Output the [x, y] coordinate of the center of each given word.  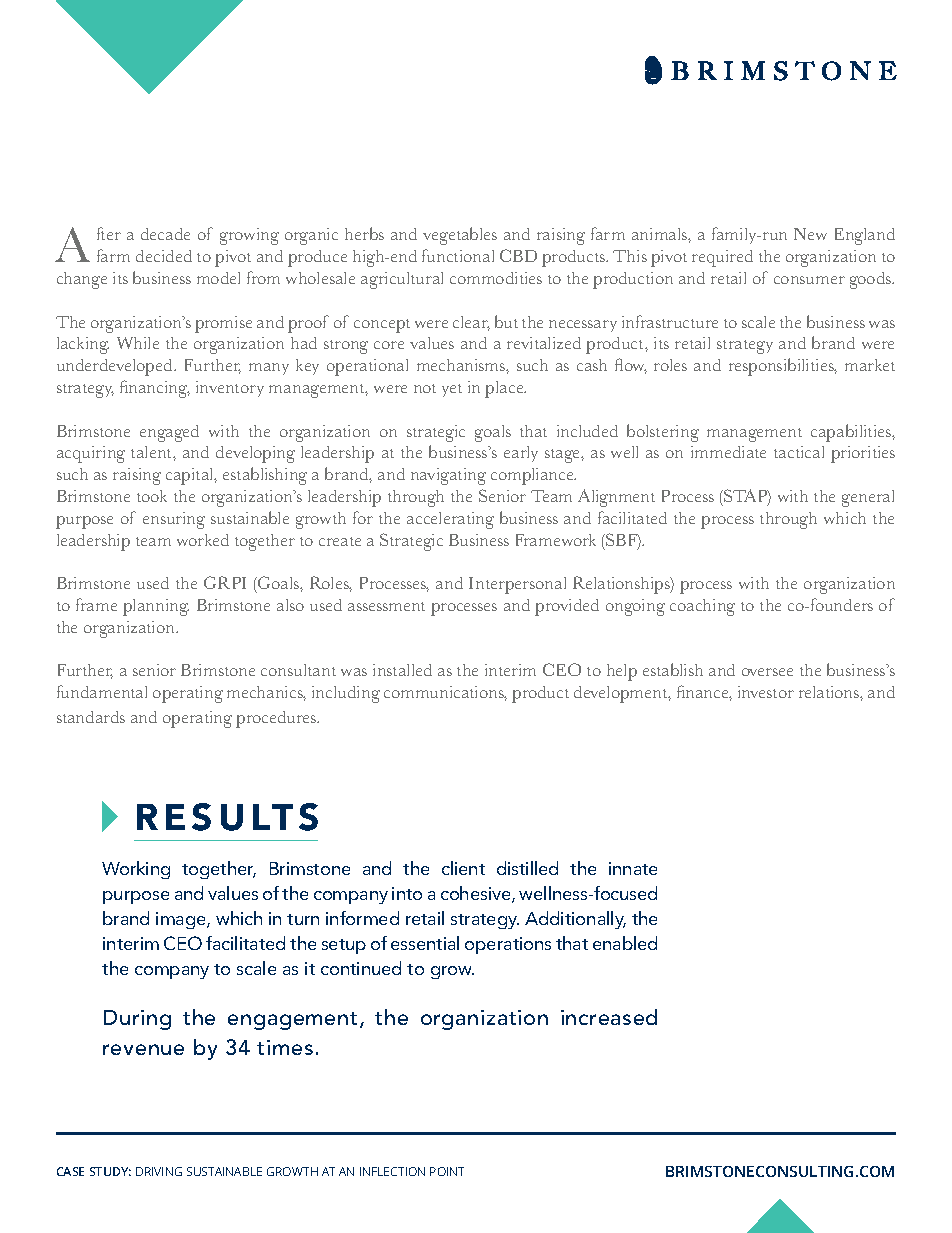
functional [458, 255]
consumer [809, 280]
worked [203, 540]
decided [164, 256]
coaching [702, 607]
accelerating [450, 520]
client [463, 868]
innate [633, 868]
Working [136, 870]
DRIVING [159, 1171]
